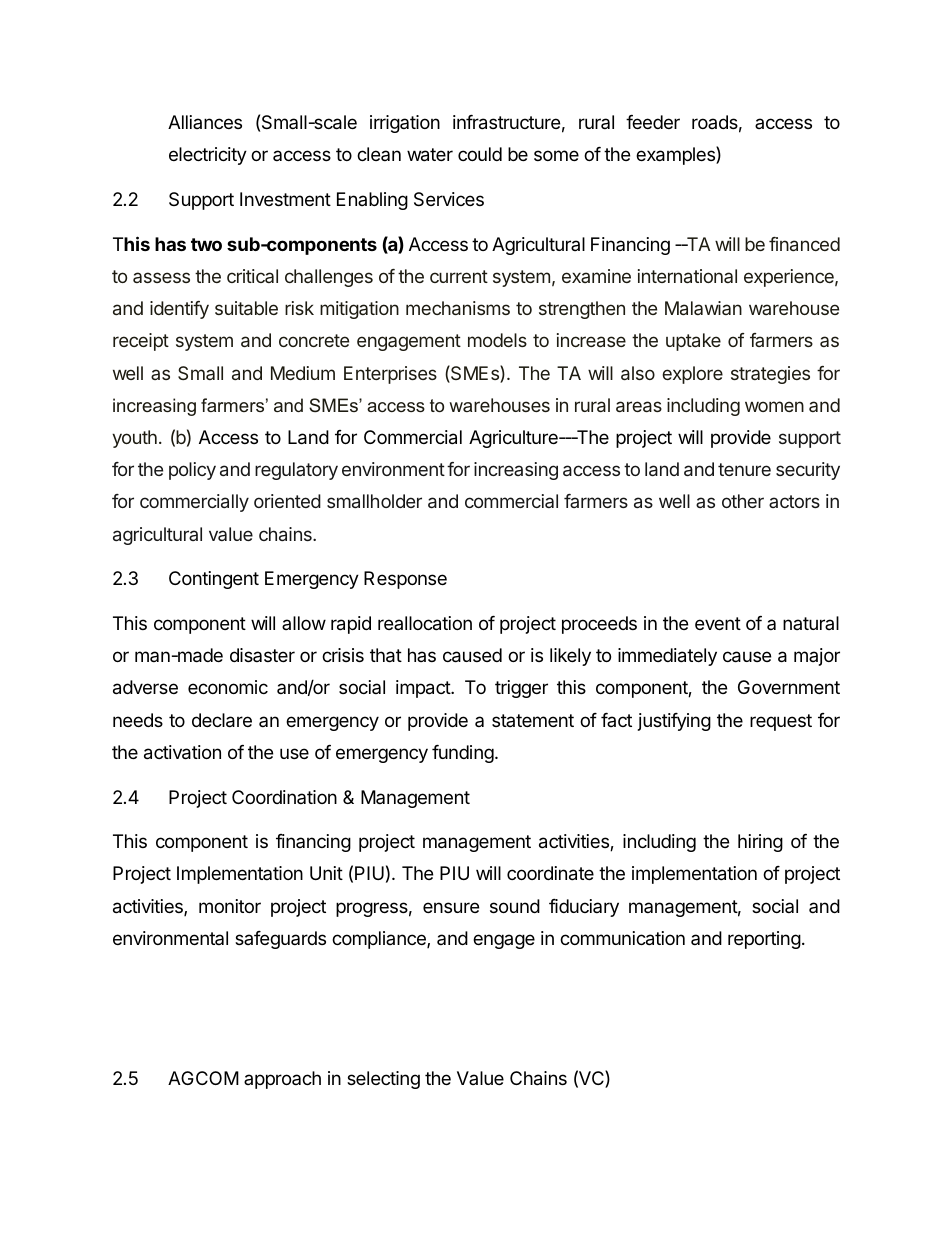 Image resolution: width=952 pixels, height=1233 pixels. Describe the element at coordinates (208, 156) in the page. I see `electricity` at that location.
